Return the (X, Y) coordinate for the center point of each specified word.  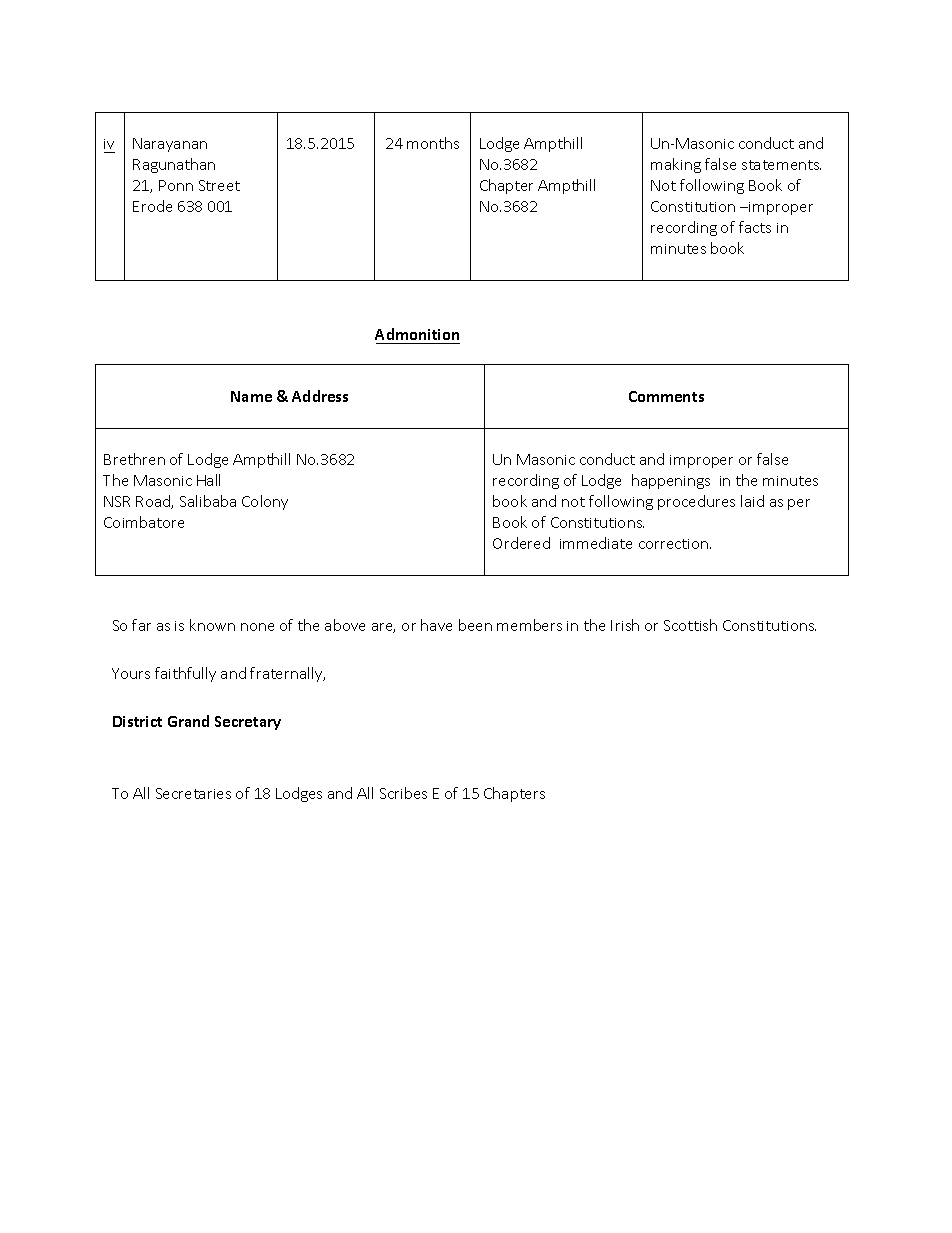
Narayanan (170, 145)
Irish (625, 625)
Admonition (417, 334)
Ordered (521, 543)
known (212, 625)
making (676, 165)
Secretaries (193, 793)
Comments (666, 396)
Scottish (690, 625)
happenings (671, 481)
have (436, 625)
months (433, 143)
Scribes (403, 793)
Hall (208, 480)
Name (251, 396)
